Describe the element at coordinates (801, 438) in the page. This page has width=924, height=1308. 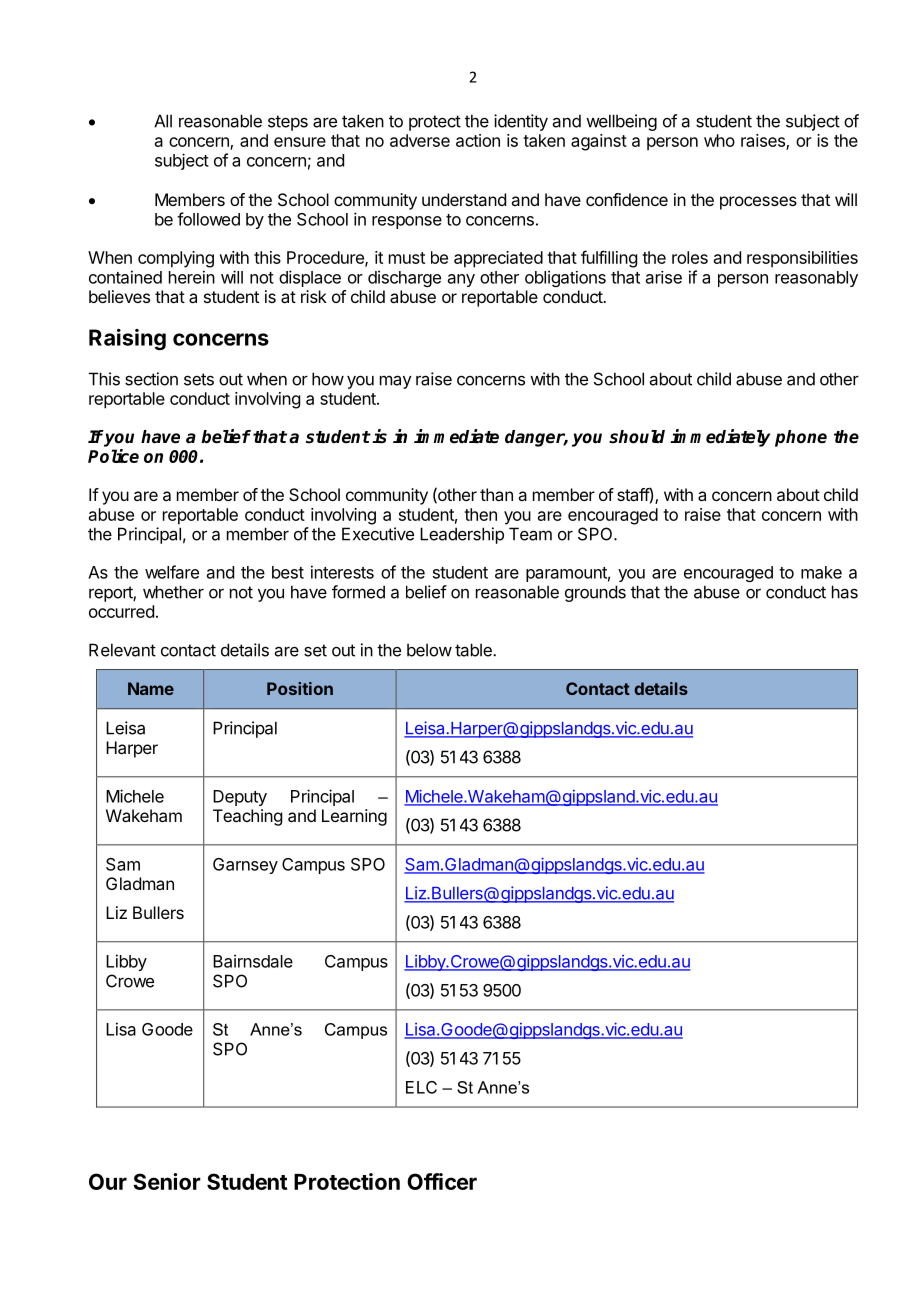
I see `phone` at that location.
